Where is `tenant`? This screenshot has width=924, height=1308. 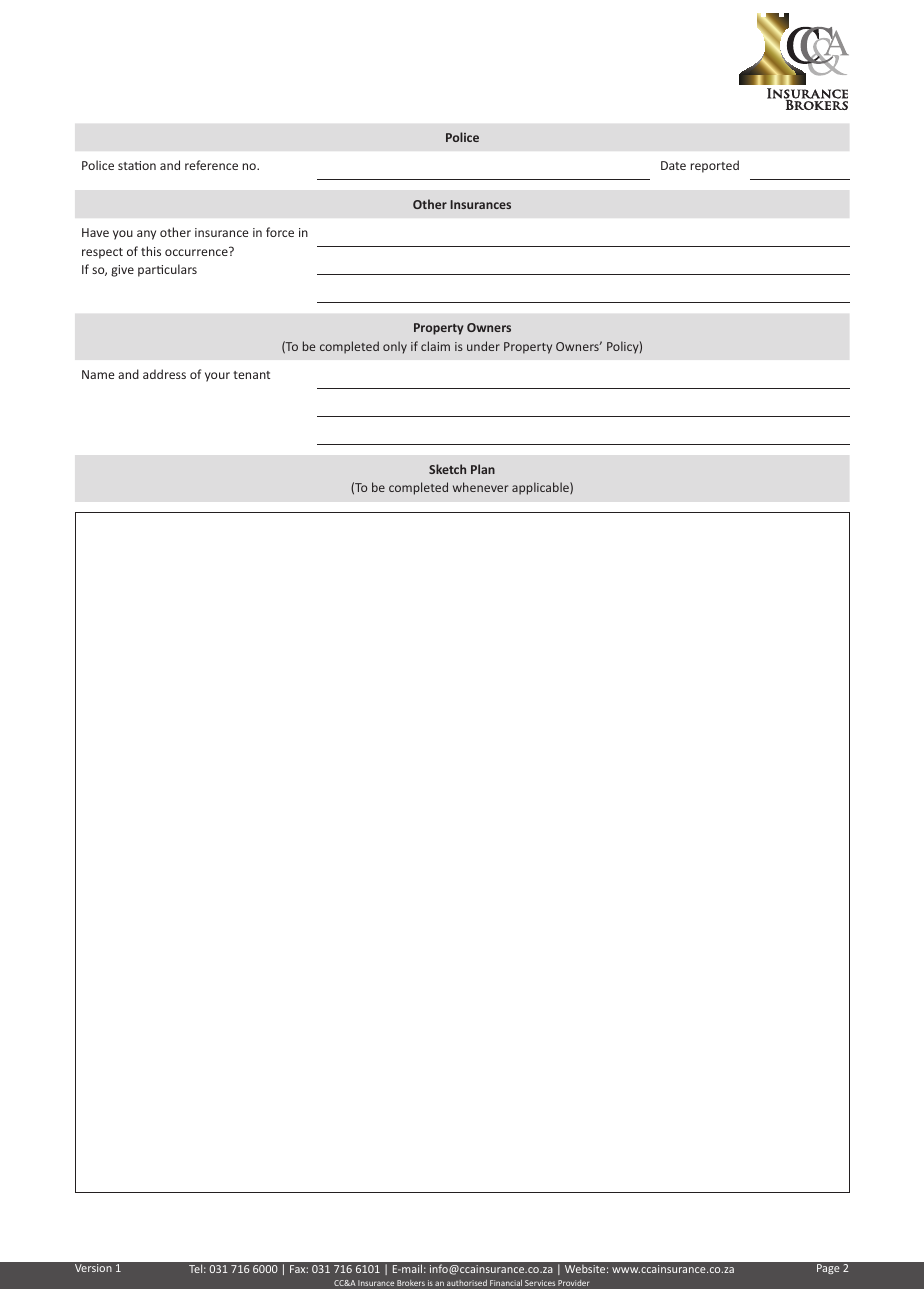 tenant is located at coordinates (251, 375).
